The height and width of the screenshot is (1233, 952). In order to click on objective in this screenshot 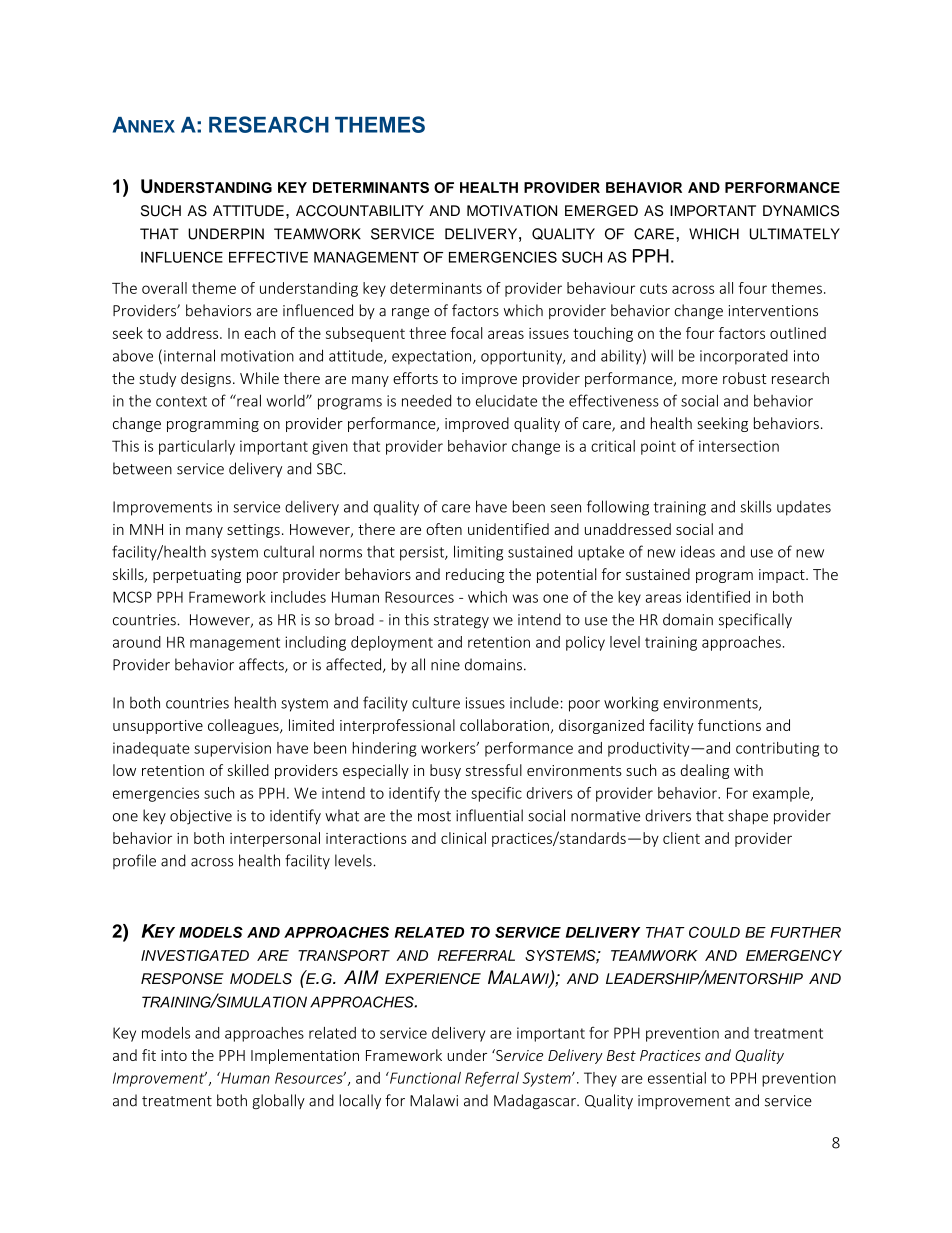, I will do `click(201, 817)`.
